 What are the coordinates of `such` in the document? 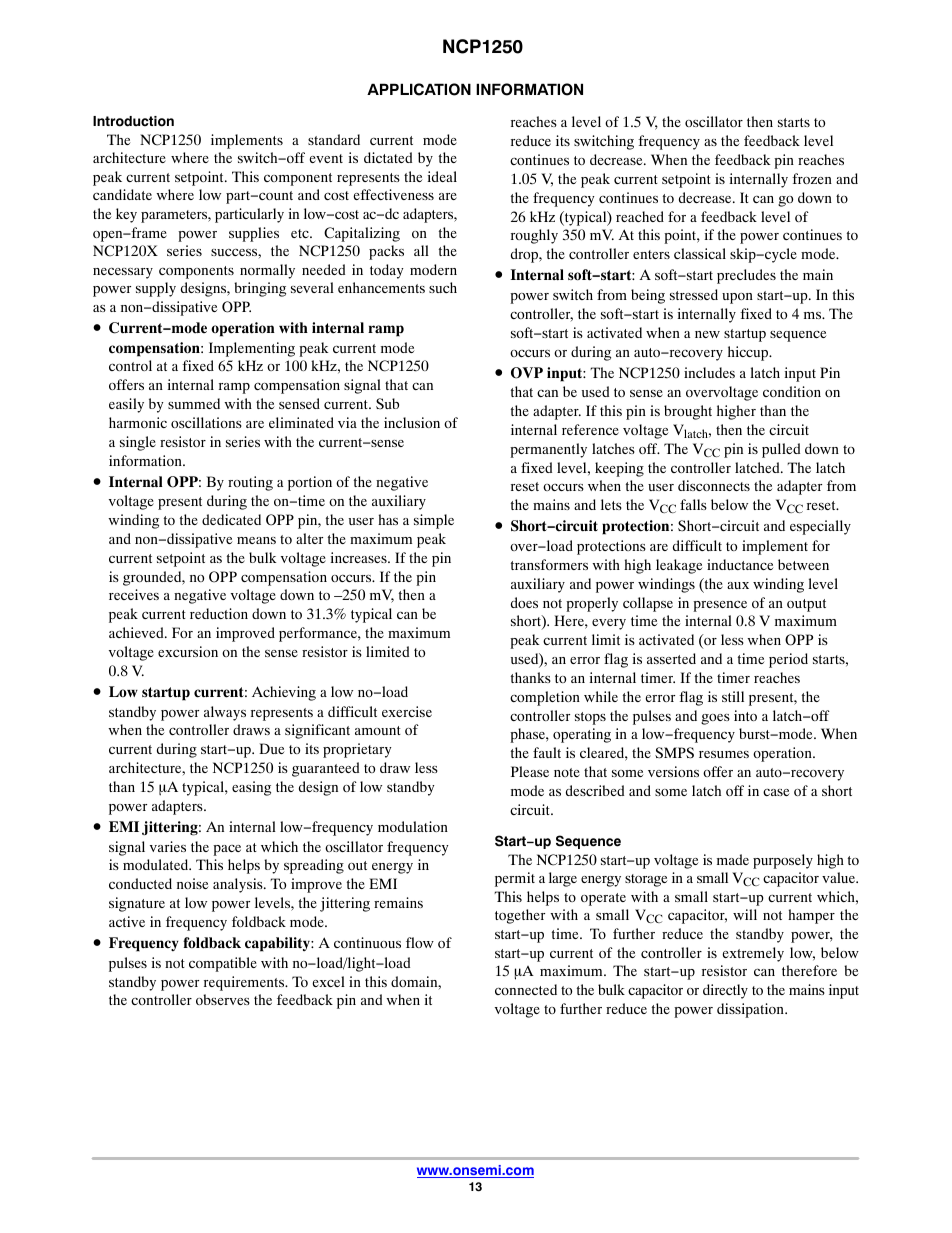 It's located at (443, 287).
